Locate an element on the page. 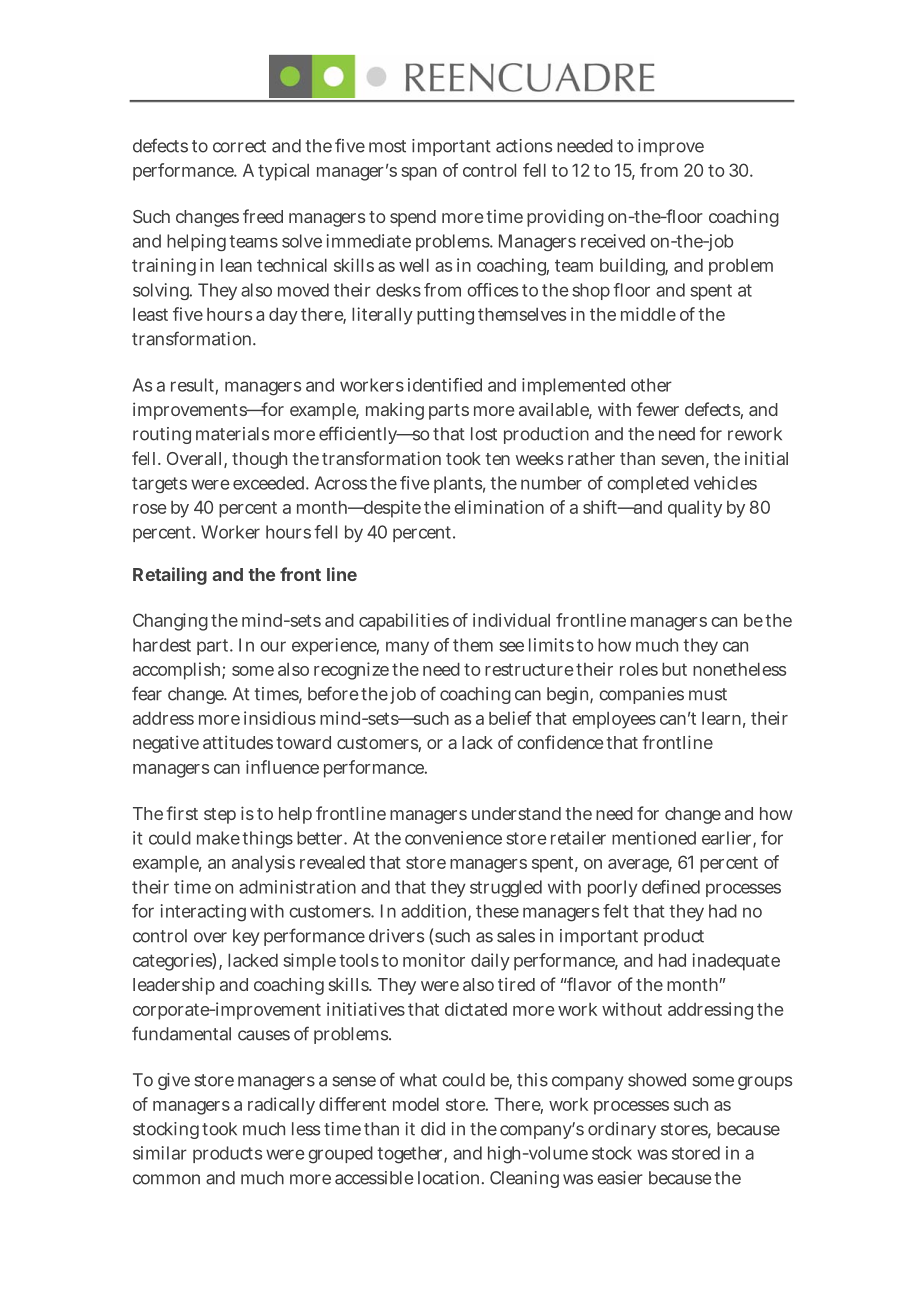 This image has width=924, height=1308. ordinary is located at coordinates (622, 1130).
